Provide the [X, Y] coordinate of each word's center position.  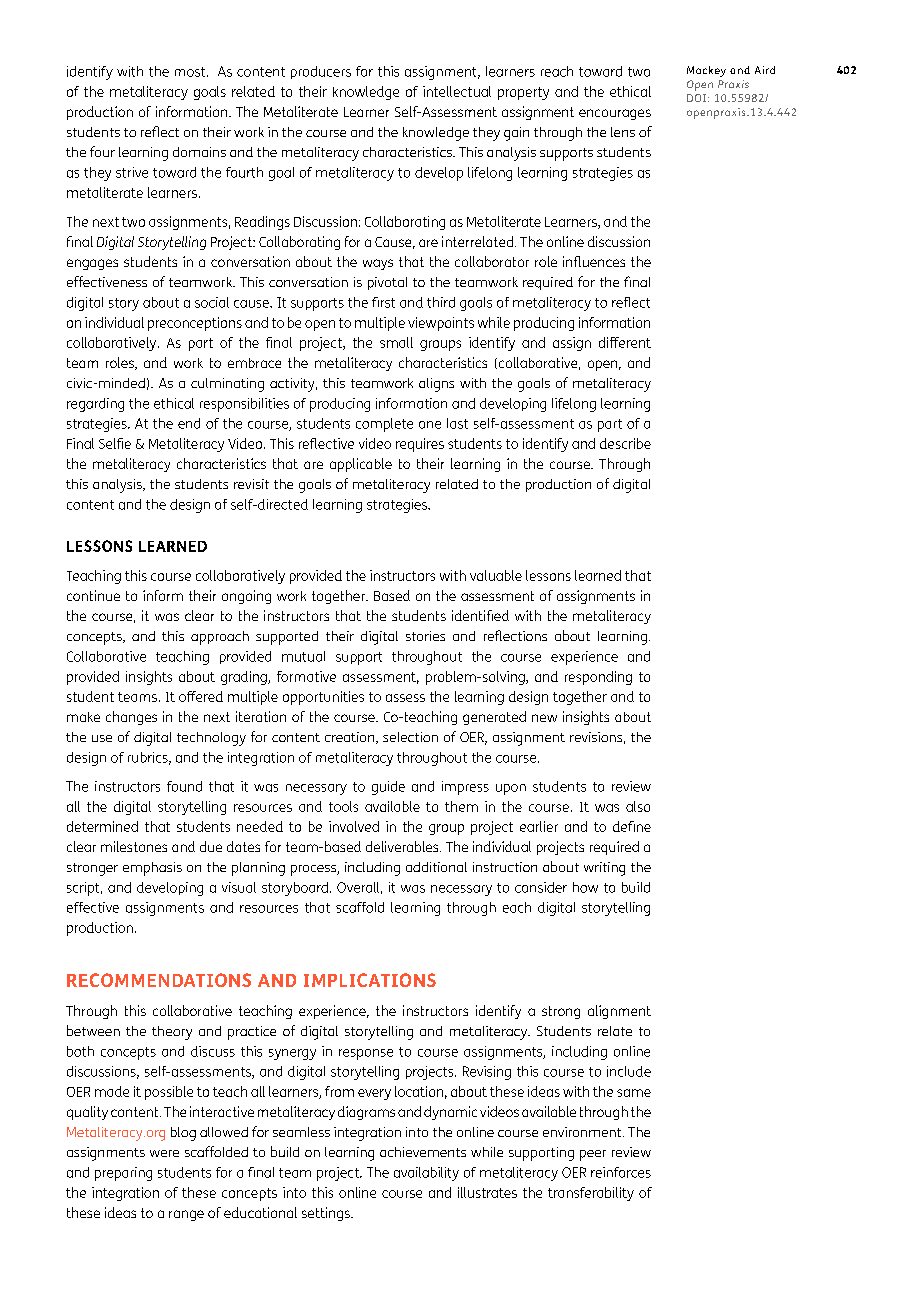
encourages [615, 114]
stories [425, 636]
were [164, 1153]
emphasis [152, 869]
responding [598, 678]
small [396, 342]
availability [426, 1174]
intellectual [457, 91]
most [191, 72]
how [585, 887]
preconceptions [195, 324]
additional [436, 867]
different [625, 342]
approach [220, 638]
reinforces [621, 1172]
